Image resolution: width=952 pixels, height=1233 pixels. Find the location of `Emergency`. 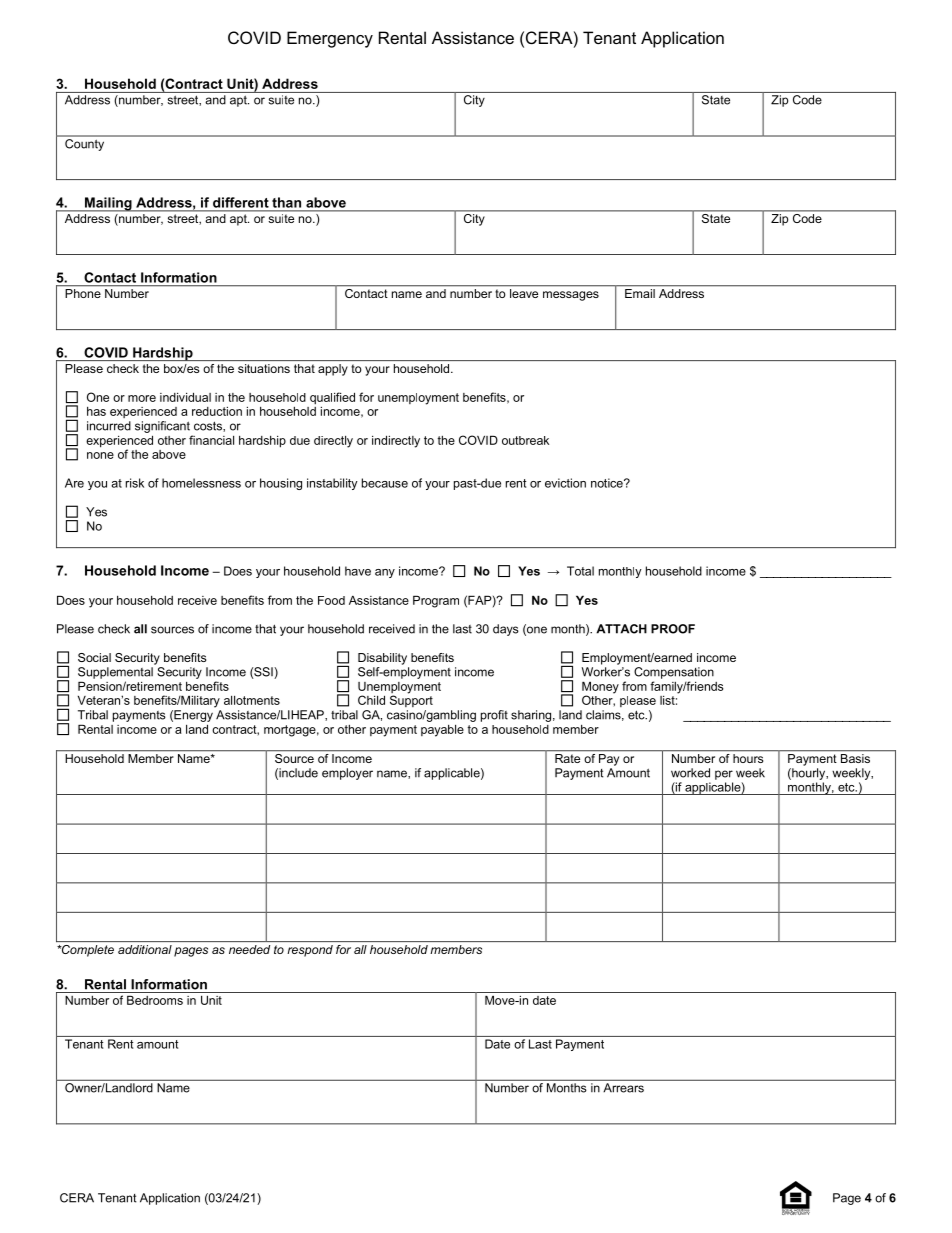

Emergency is located at coordinates (330, 39).
